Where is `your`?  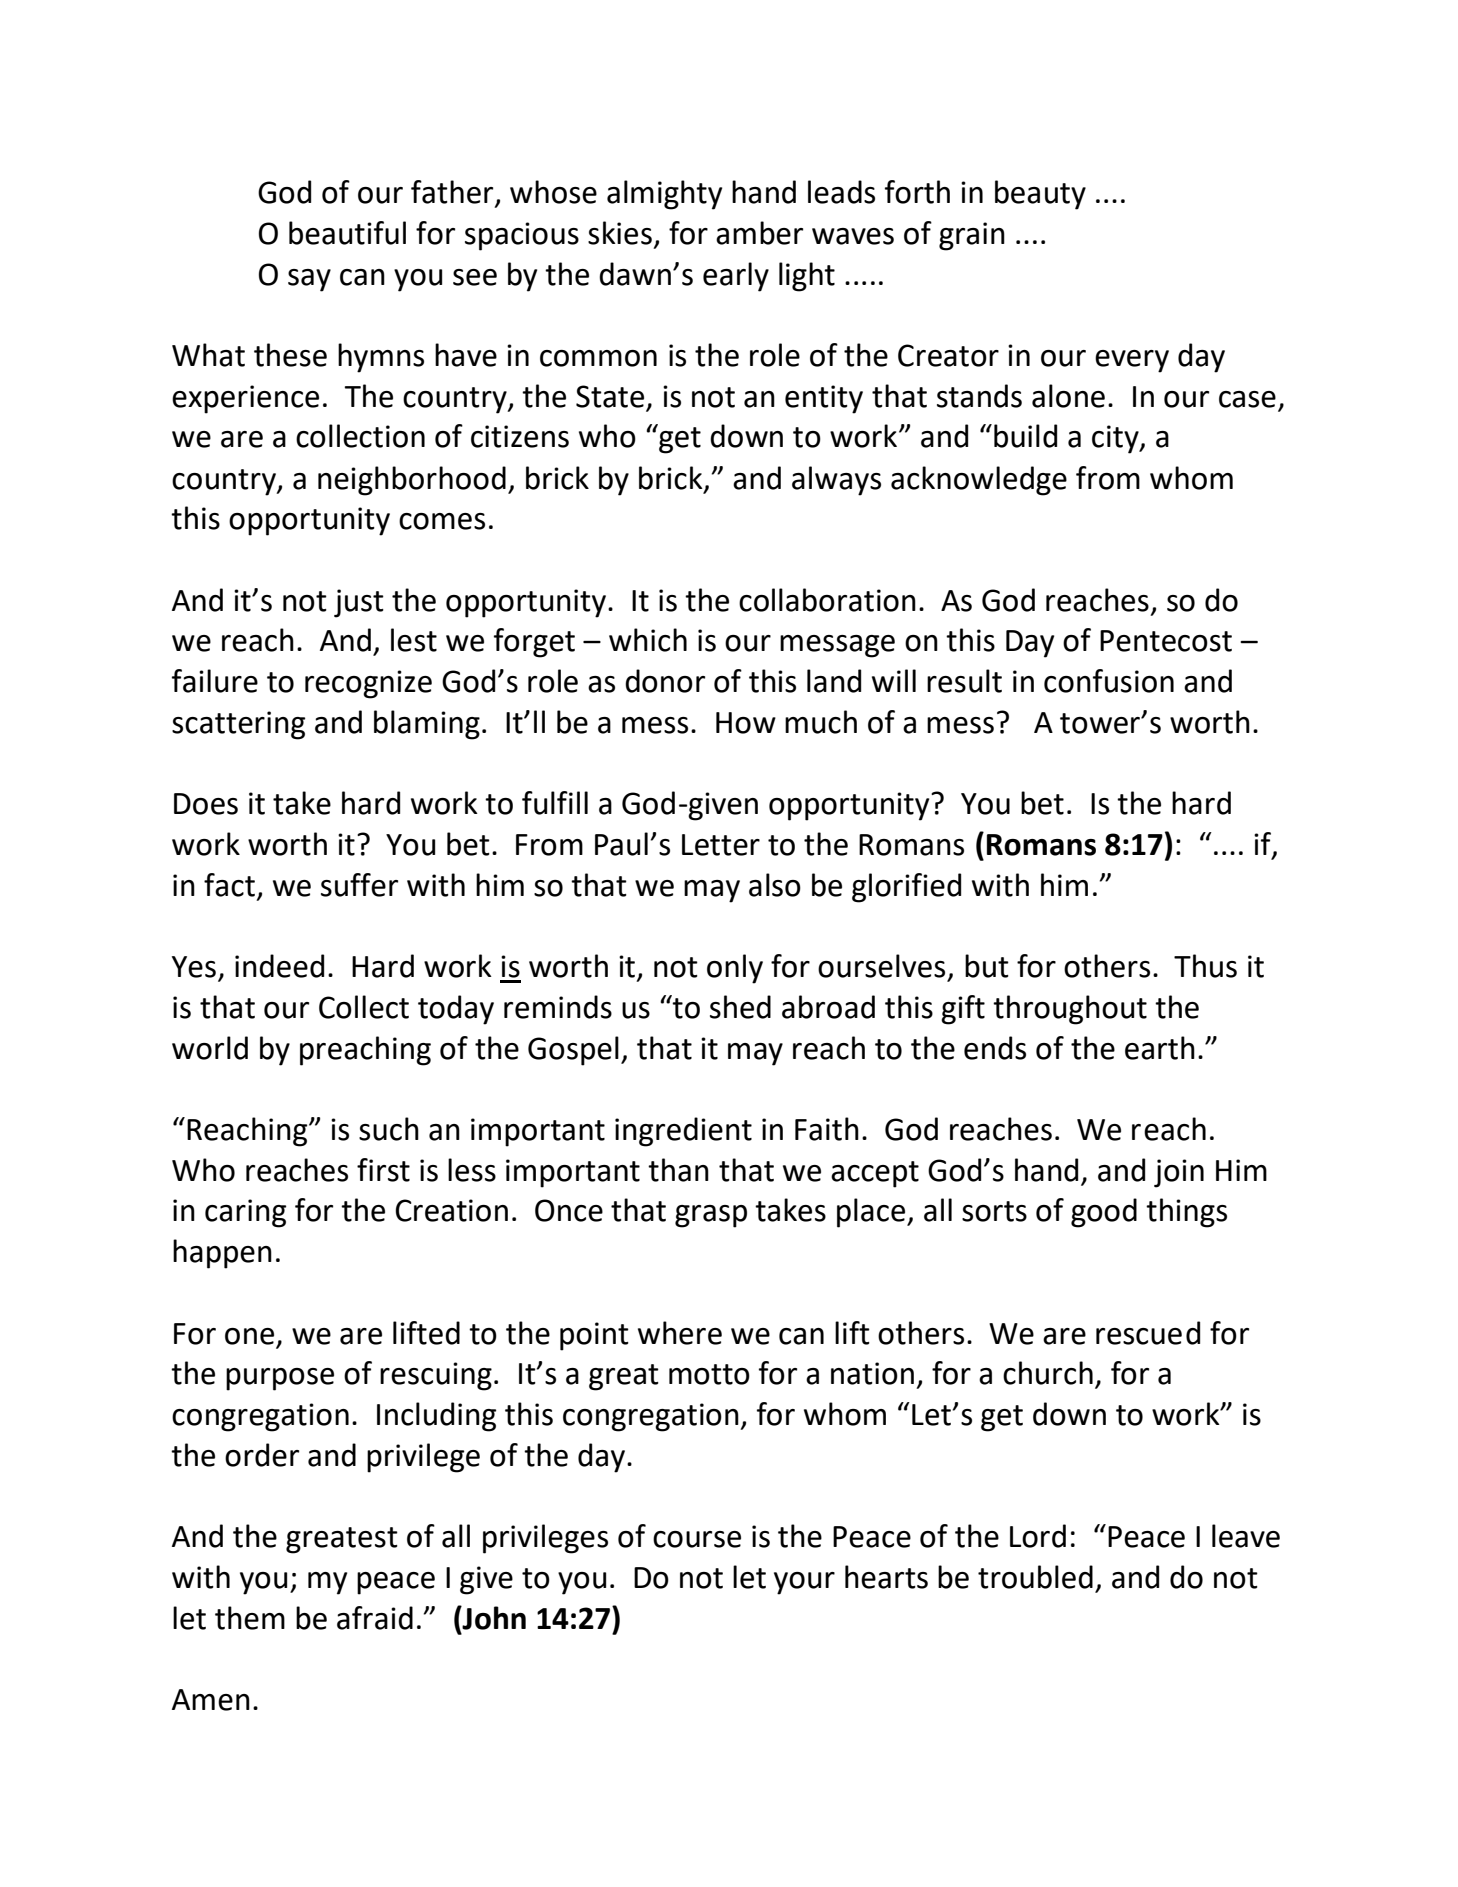 your is located at coordinates (804, 1583).
